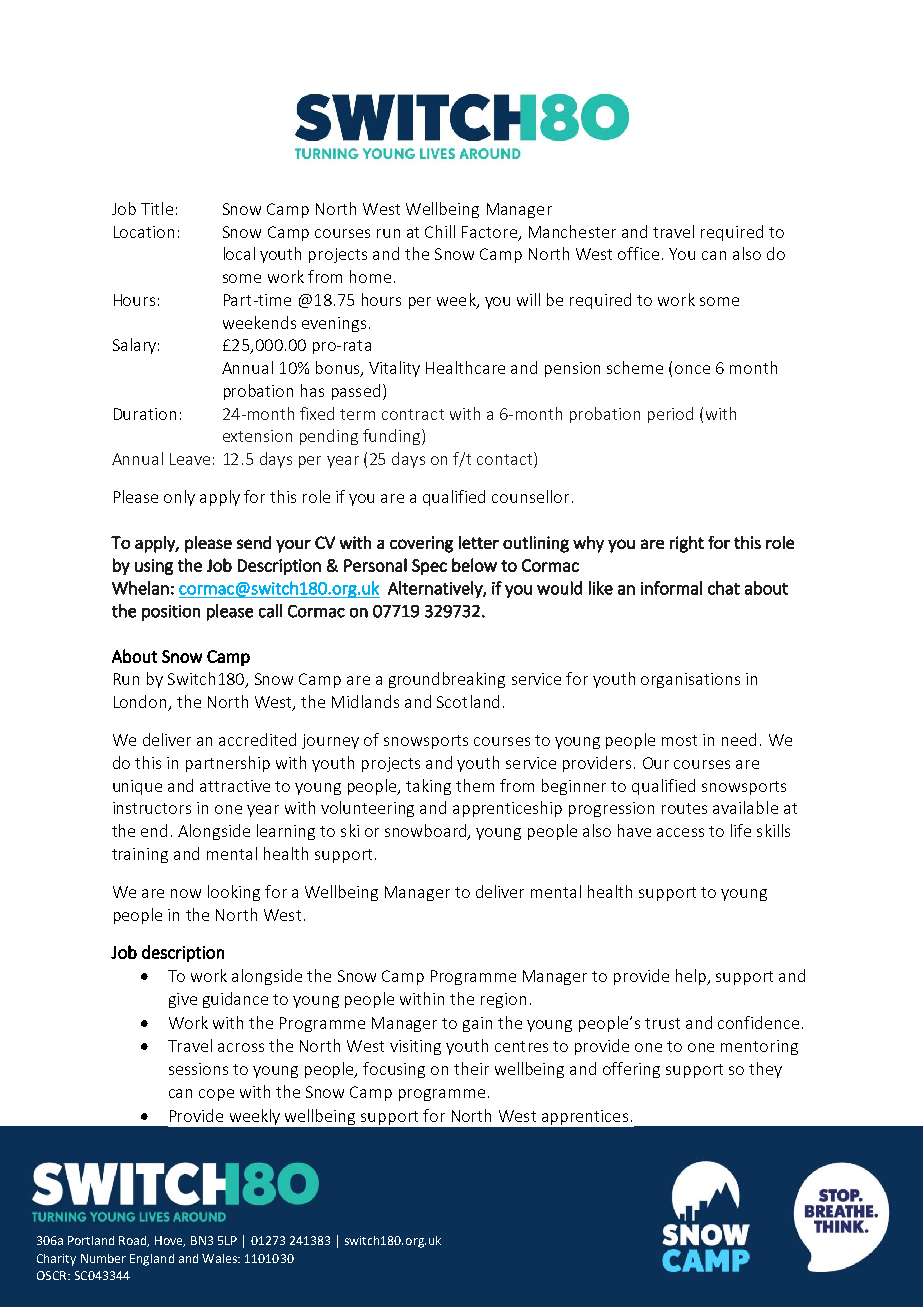 This page has width=924, height=1308. Describe the element at coordinates (447, 680) in the page. I see `groundbreaking` at that location.
